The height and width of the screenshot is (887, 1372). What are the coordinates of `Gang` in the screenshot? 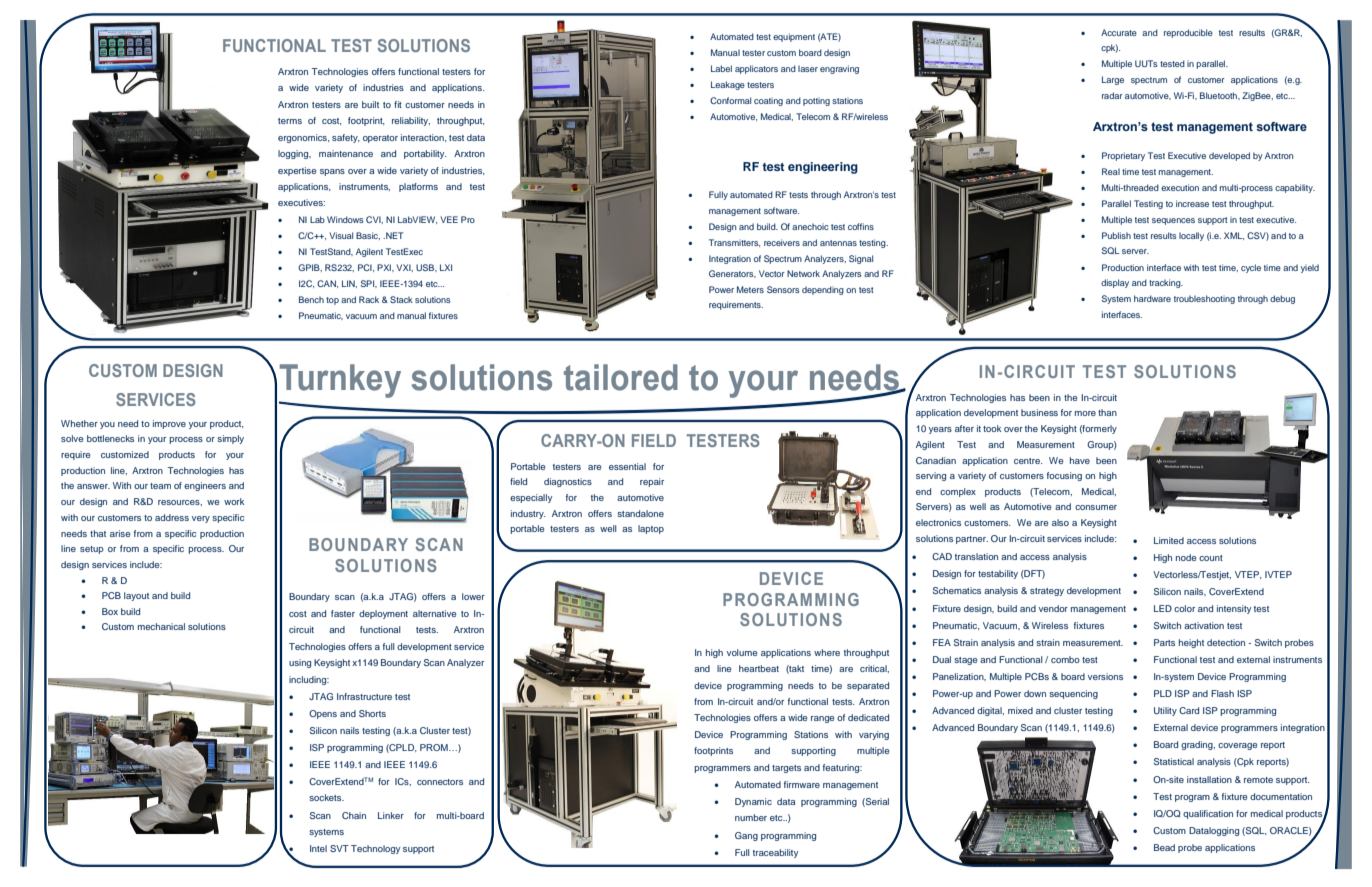 It's located at (746, 836).
